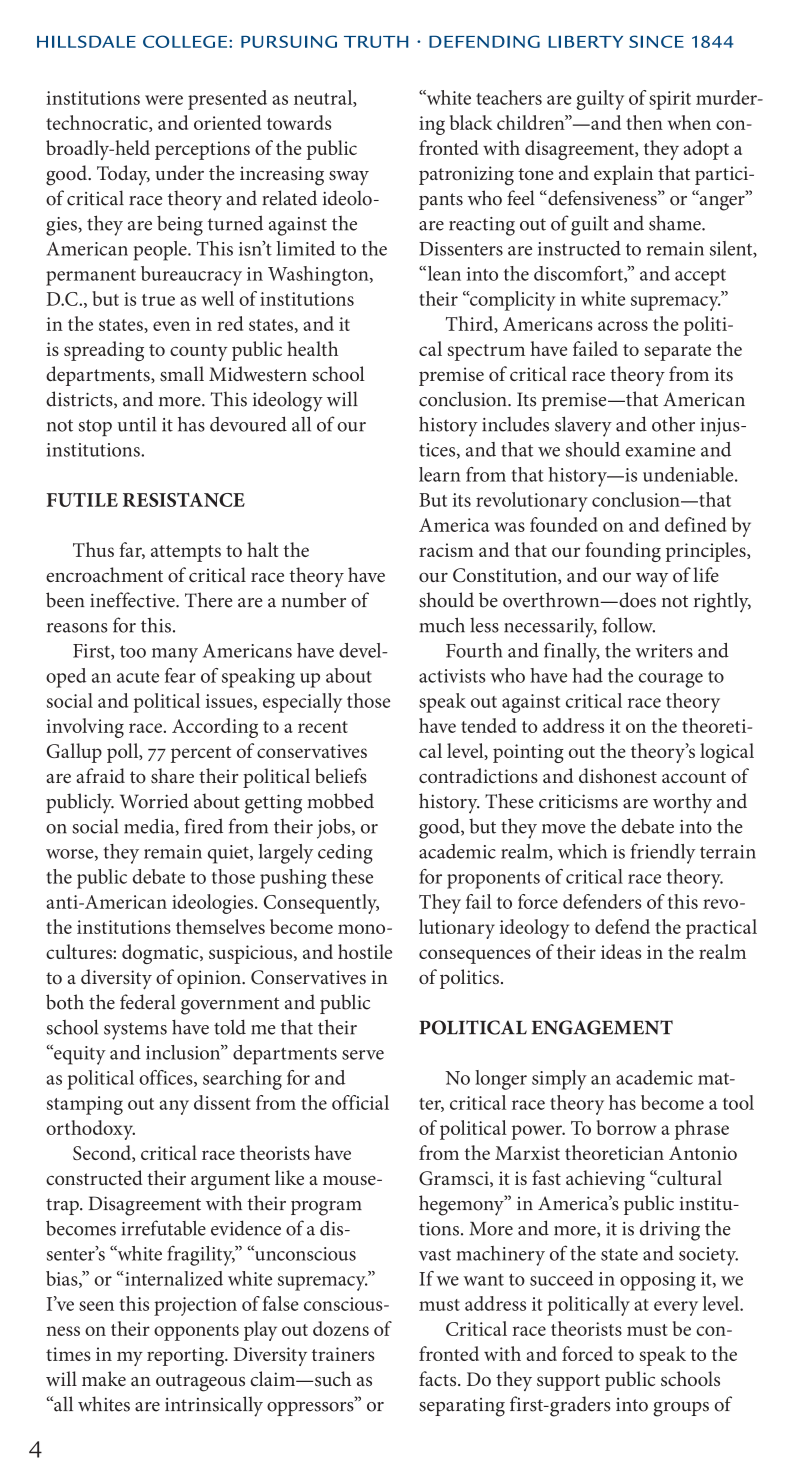 The image size is (812, 1484). Describe the element at coordinates (138, 677) in the image. I see `acute` at that location.
